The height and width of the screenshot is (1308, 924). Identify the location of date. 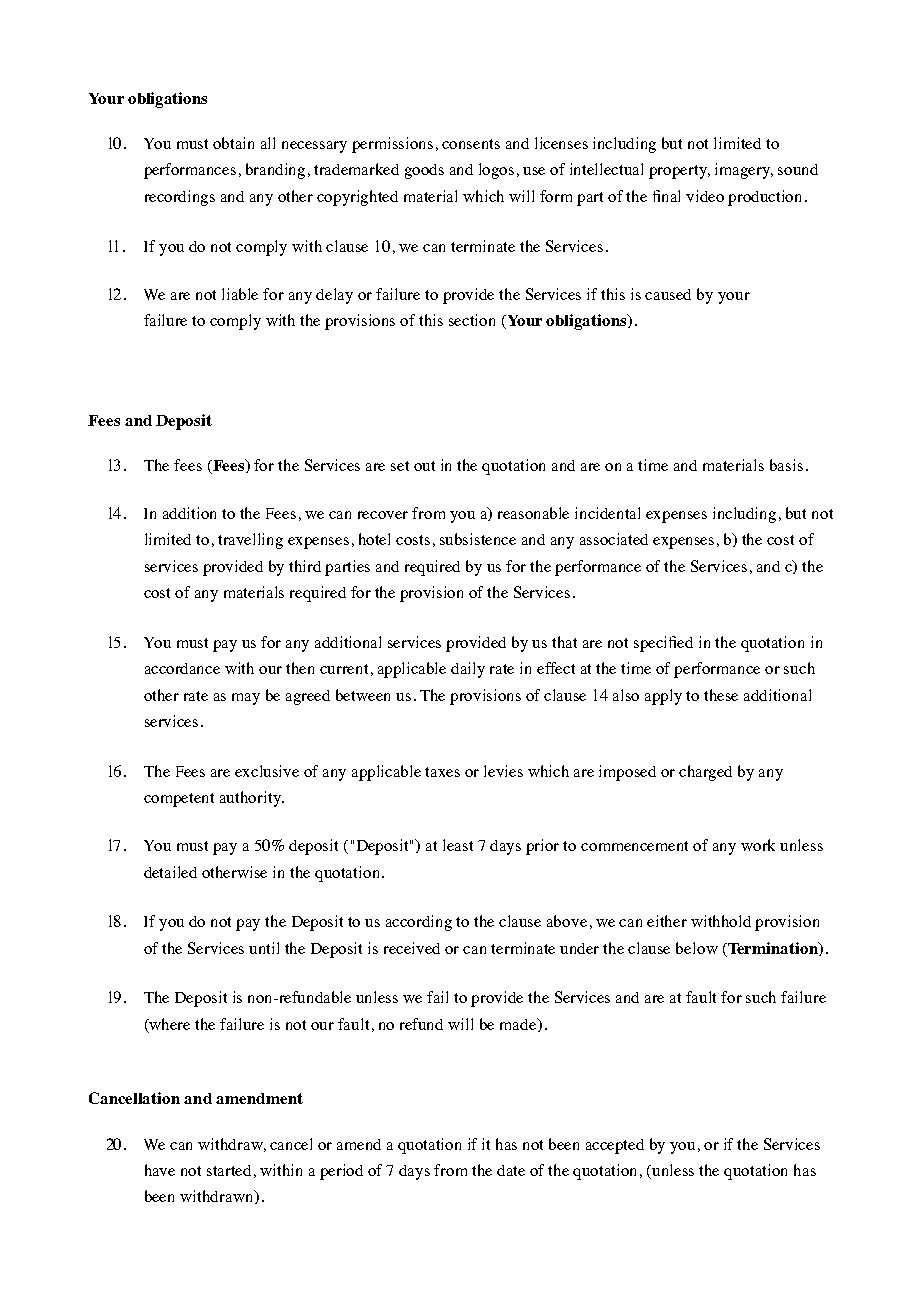
(511, 1170).
